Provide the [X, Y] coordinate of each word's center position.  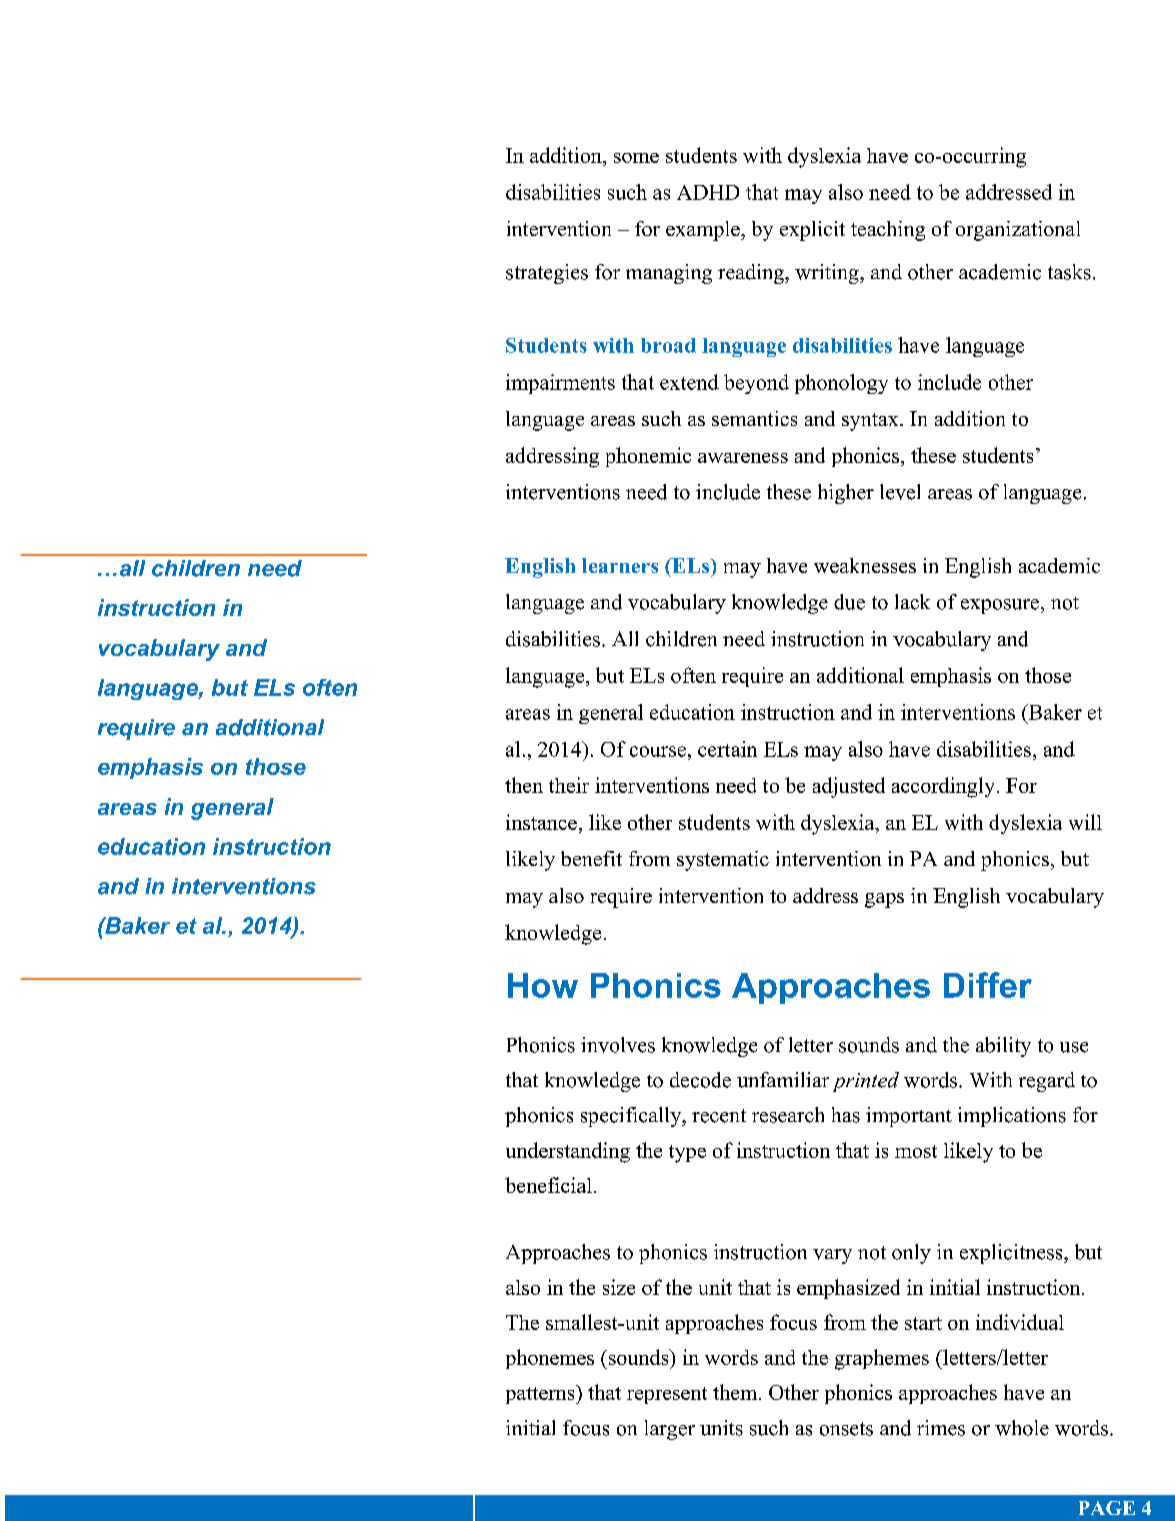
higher [846, 494]
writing [828, 274]
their [569, 785]
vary [832, 1256]
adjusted [849, 787]
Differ [988, 985]
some [636, 158]
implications [1012, 1117]
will [1085, 822]
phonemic [648, 457]
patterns [541, 1394]
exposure [1001, 606]
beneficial [548, 1185]
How [543, 985]
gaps [884, 900]
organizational [1018, 231]
